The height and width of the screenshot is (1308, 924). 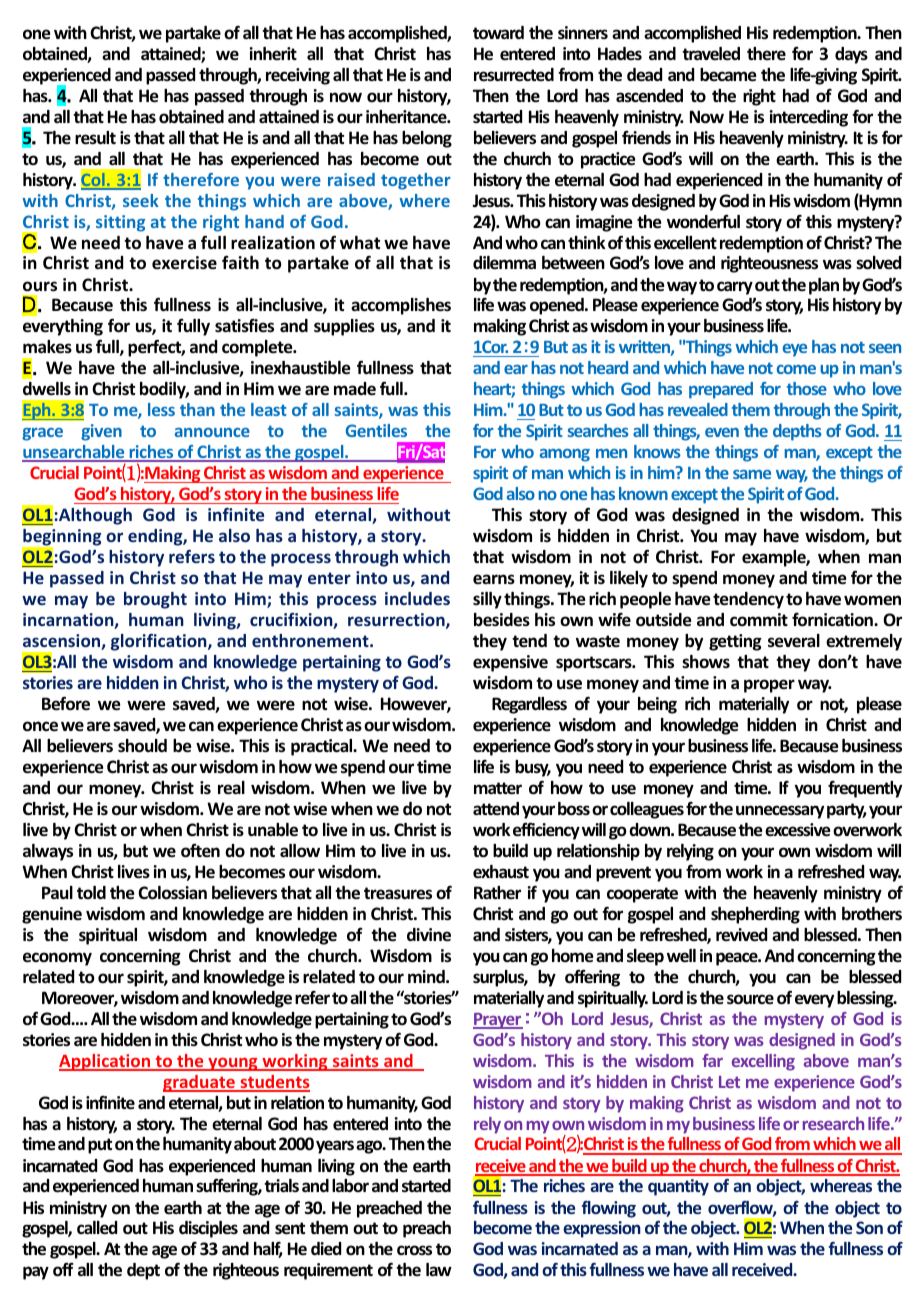 I want to click on called, so click(x=97, y=1228).
